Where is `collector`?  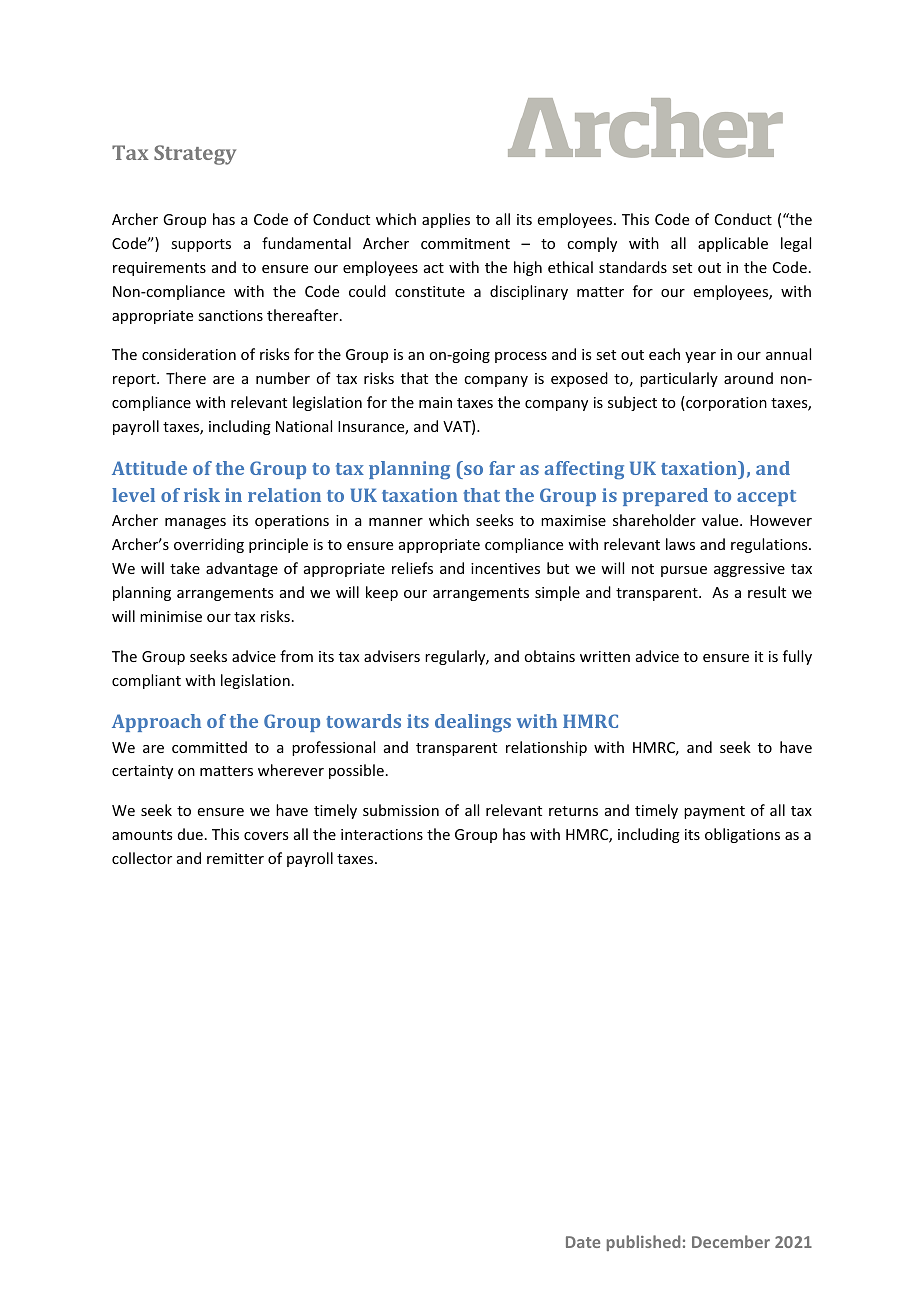
collector is located at coordinates (142, 858).
